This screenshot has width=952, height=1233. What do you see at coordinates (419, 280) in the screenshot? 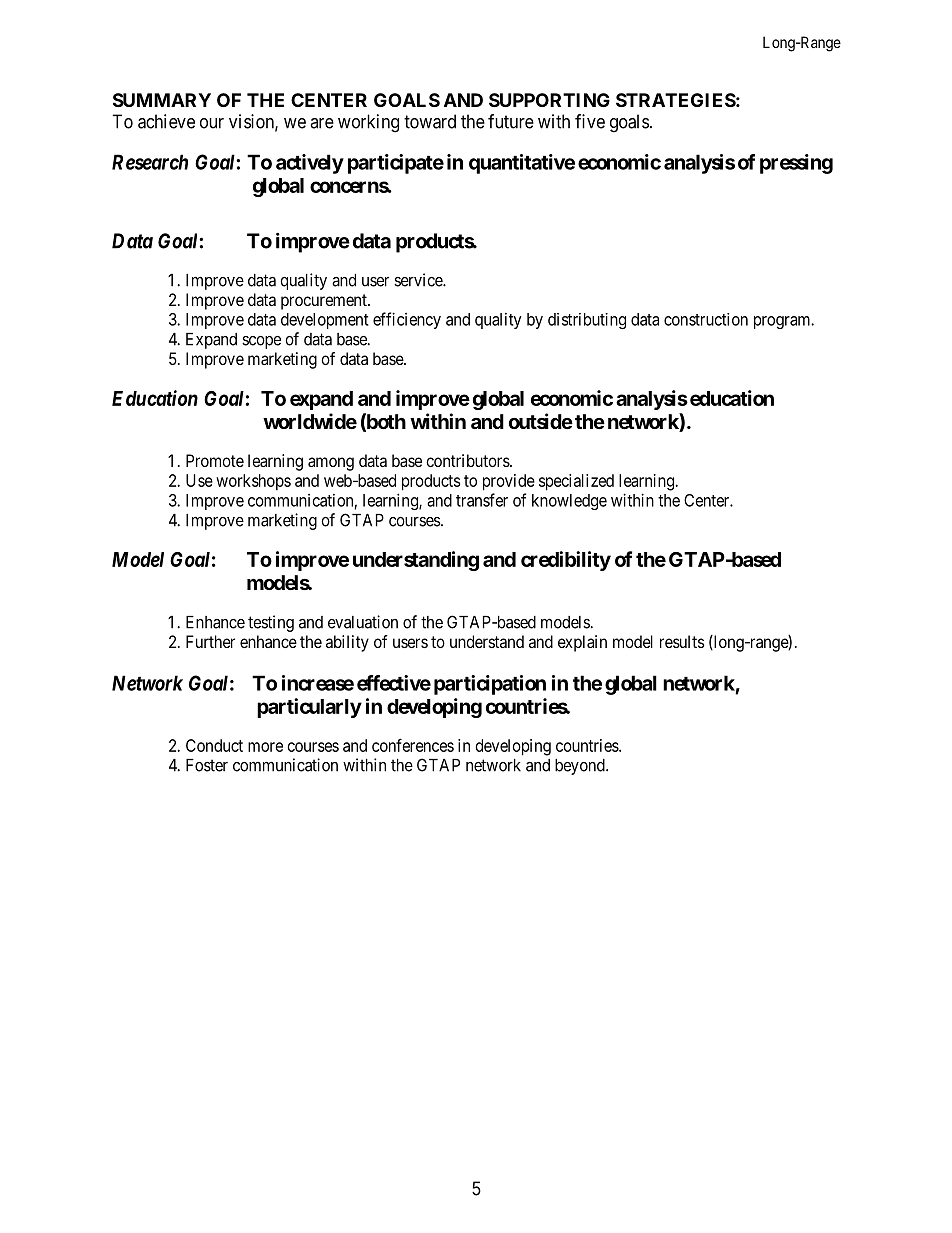
I see `service` at bounding box center [419, 280].
